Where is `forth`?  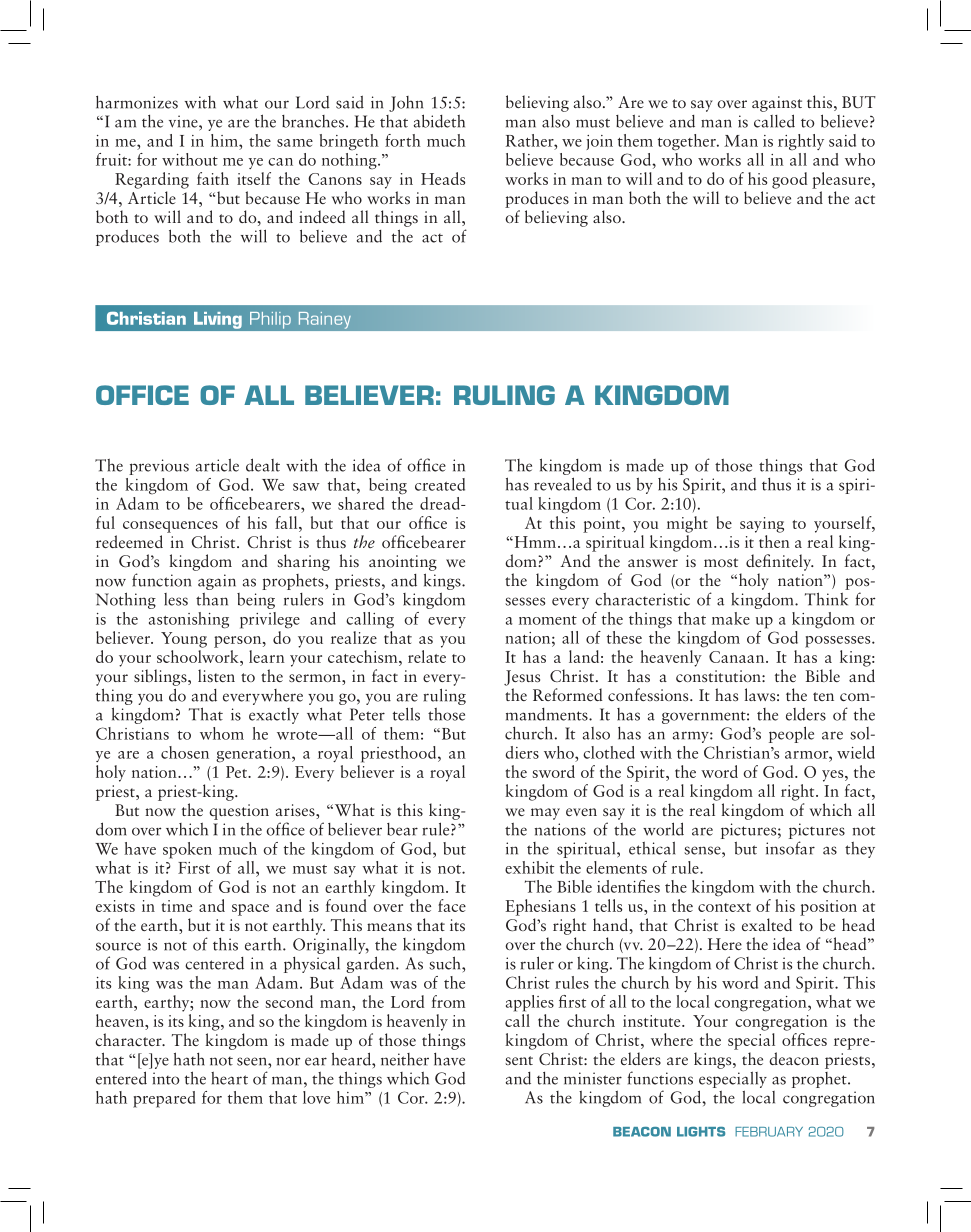 forth is located at coordinates (403, 140).
